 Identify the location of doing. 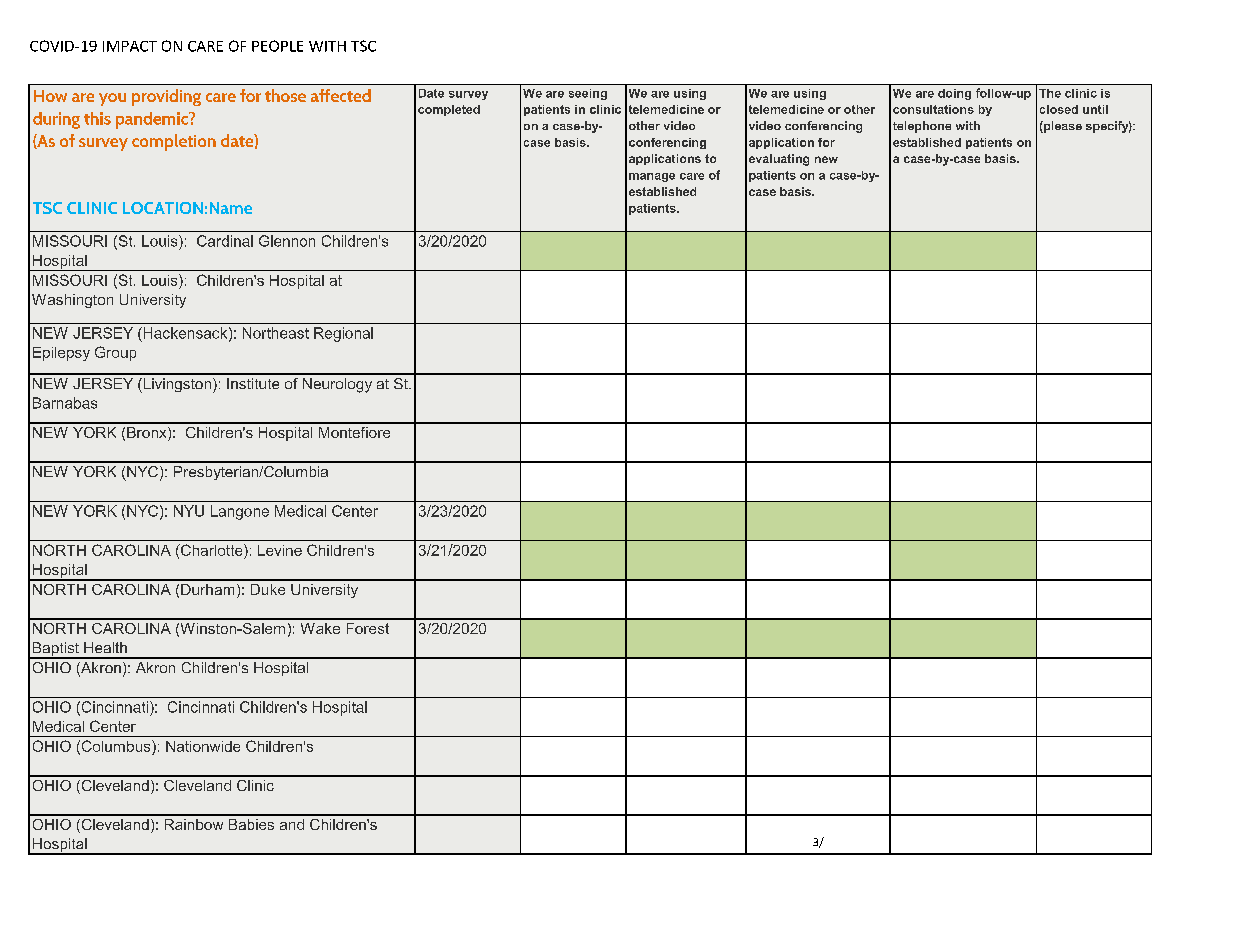
(954, 94).
